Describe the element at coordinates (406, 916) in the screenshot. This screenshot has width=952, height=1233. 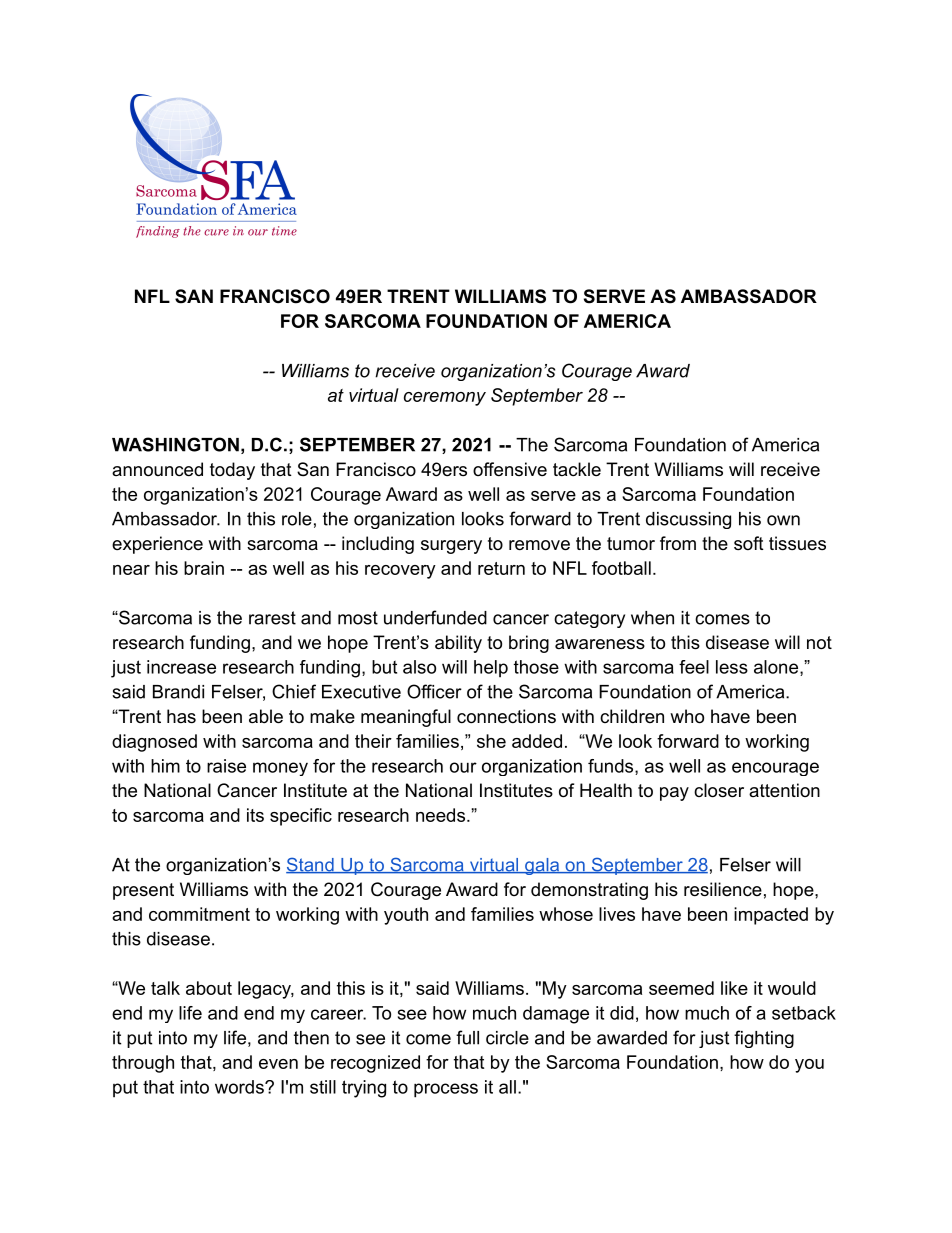
I see `youth` at that location.
